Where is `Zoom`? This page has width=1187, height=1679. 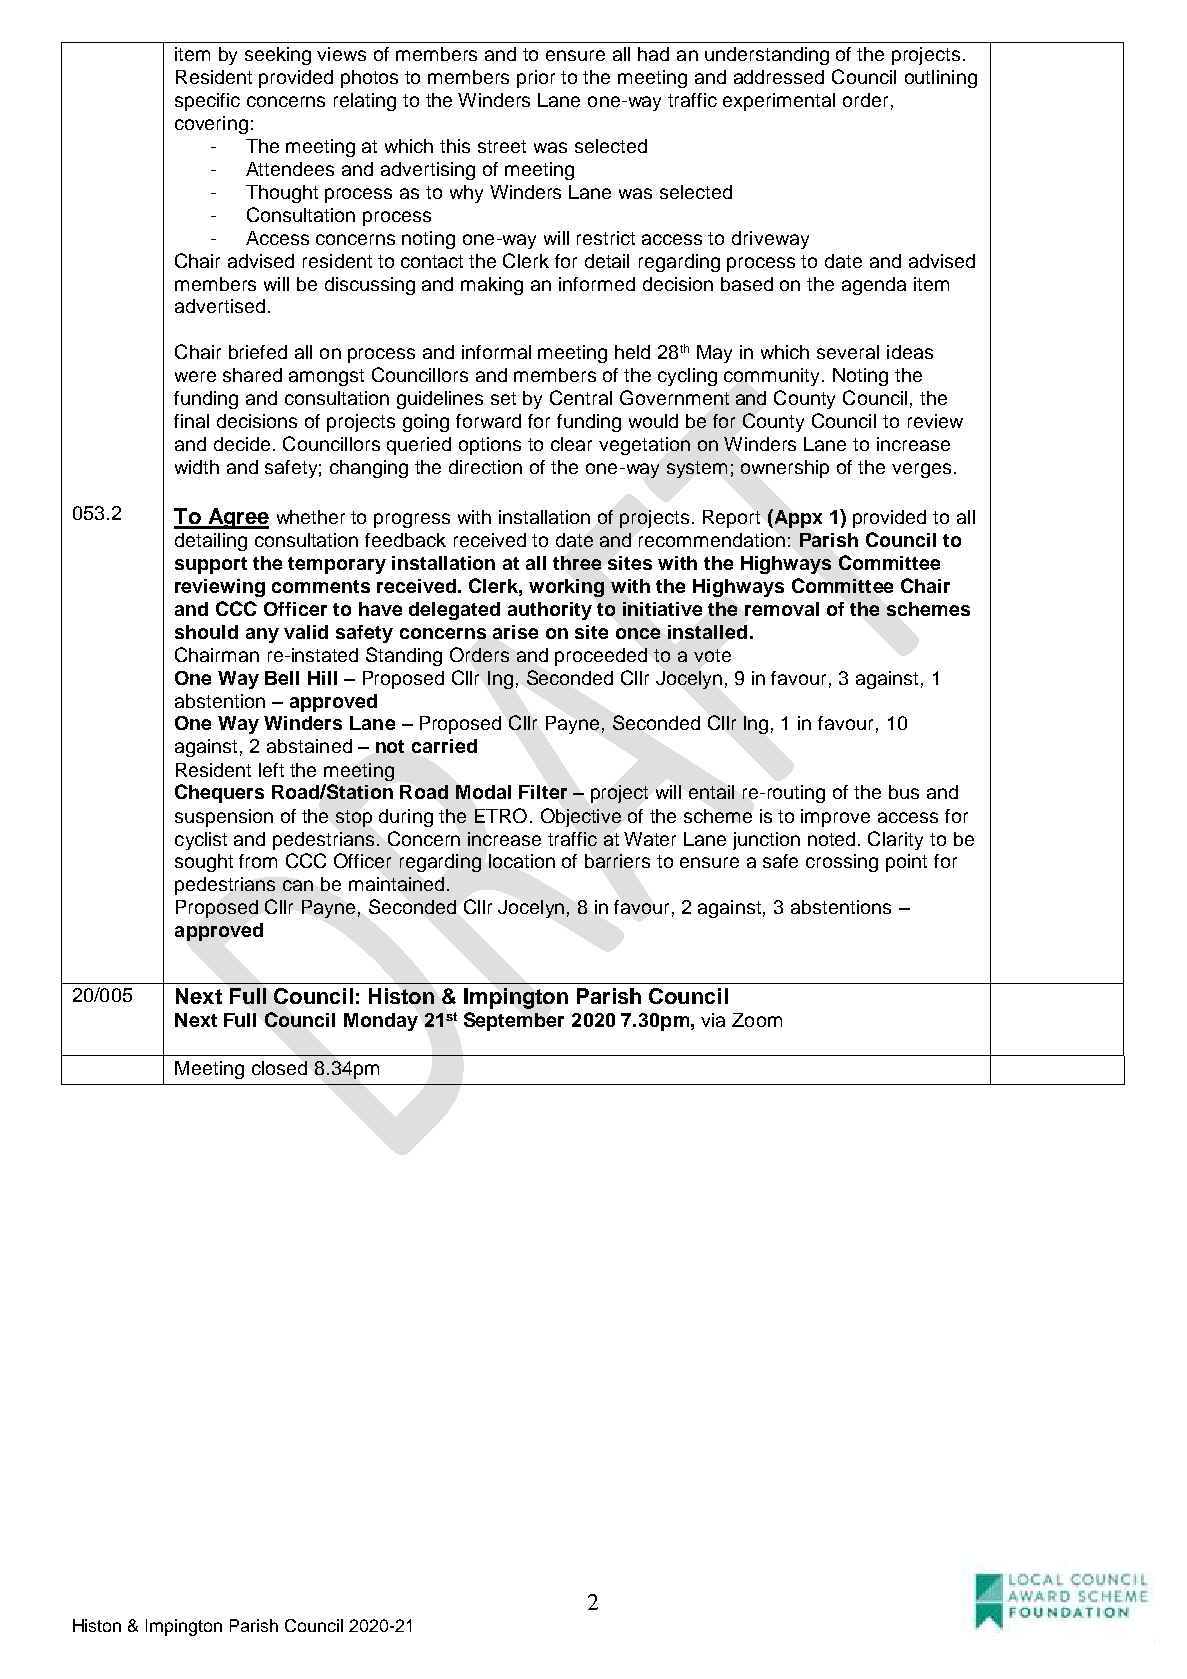
Zoom is located at coordinates (757, 1020).
